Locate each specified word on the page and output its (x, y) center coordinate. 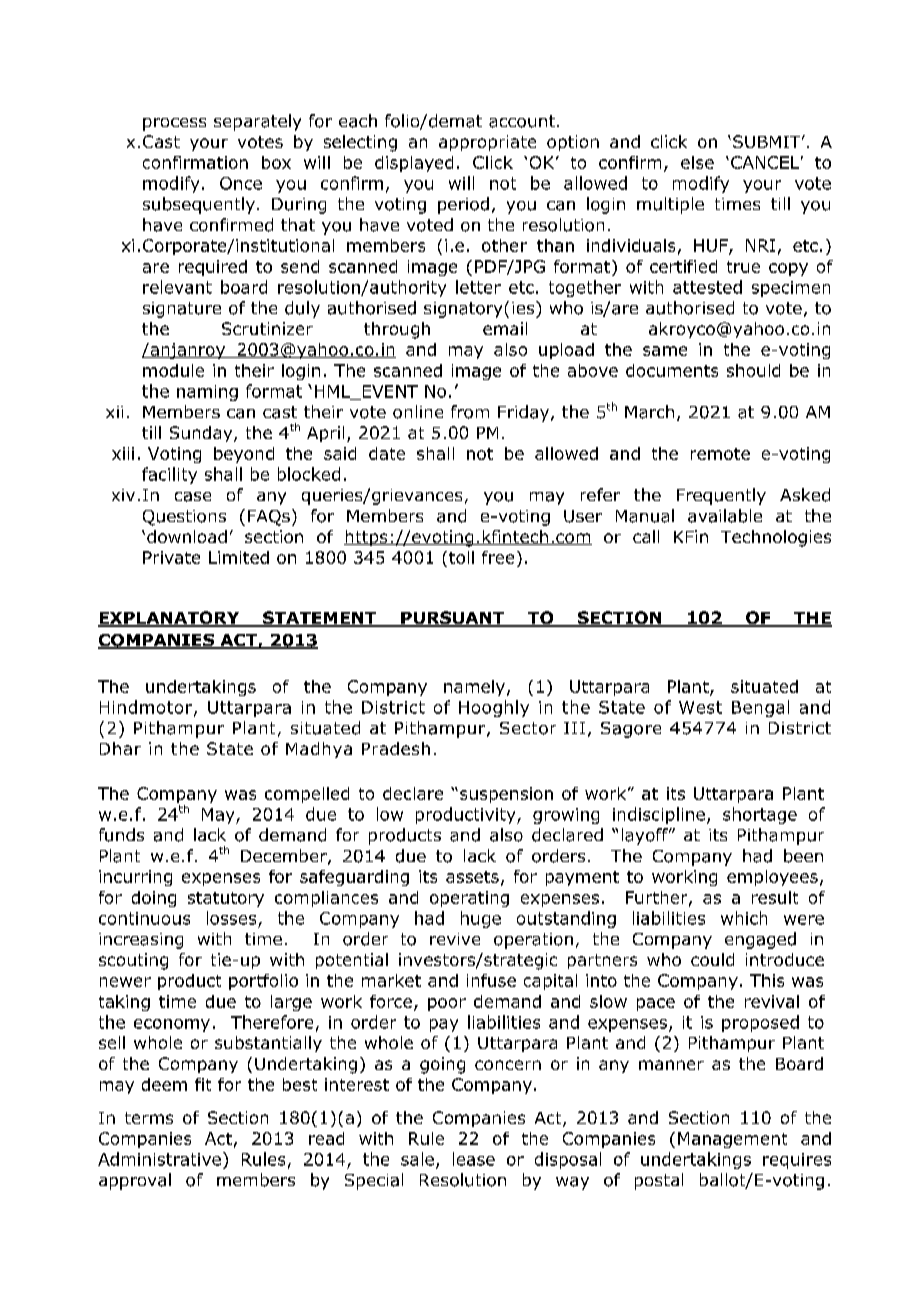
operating (469, 899)
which (744, 918)
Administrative (159, 1159)
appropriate (487, 143)
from (470, 412)
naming (207, 393)
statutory (226, 899)
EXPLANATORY (170, 619)
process (174, 124)
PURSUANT (453, 619)
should (753, 370)
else (697, 162)
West (700, 707)
